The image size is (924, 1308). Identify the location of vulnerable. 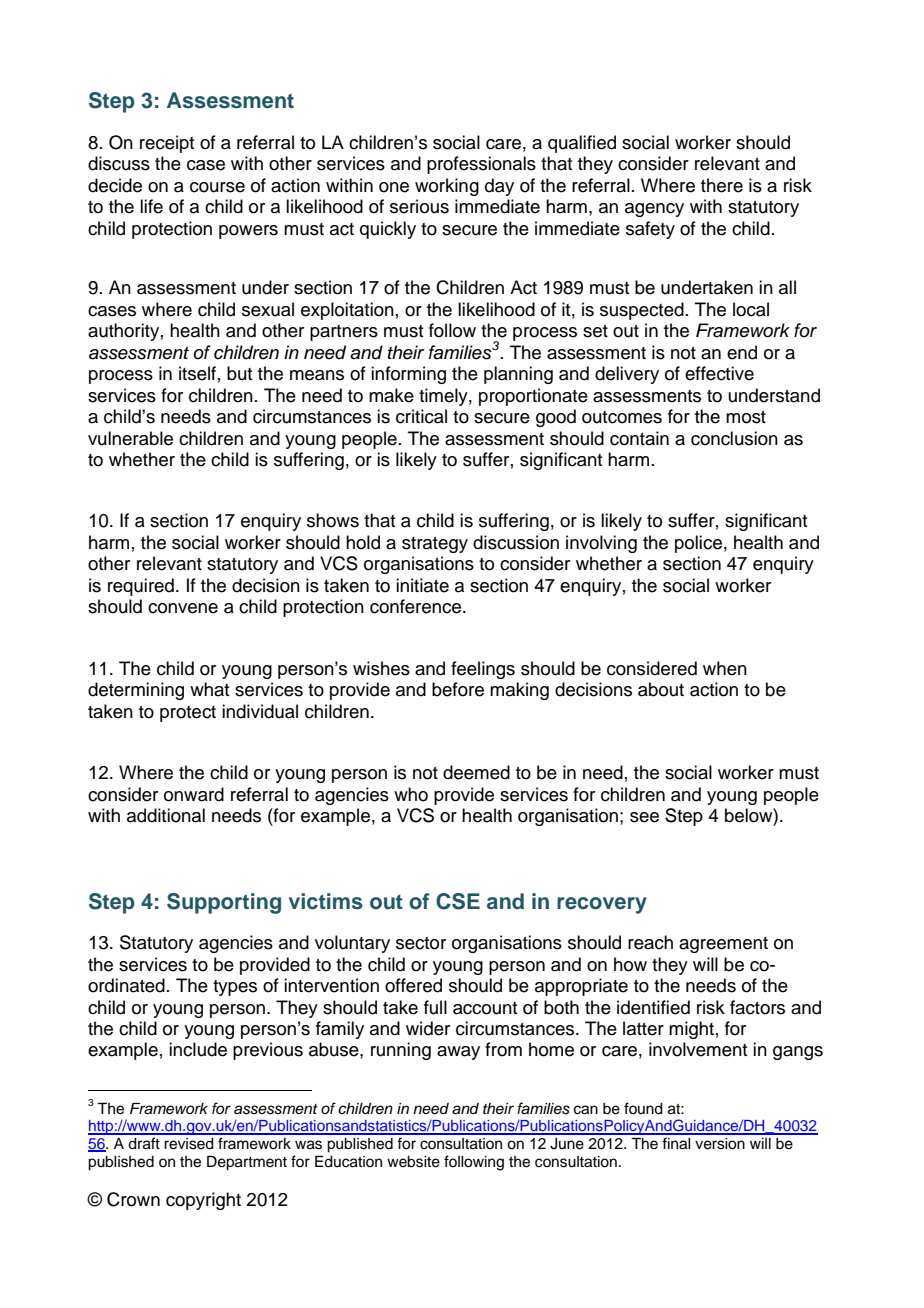
(130, 438).
